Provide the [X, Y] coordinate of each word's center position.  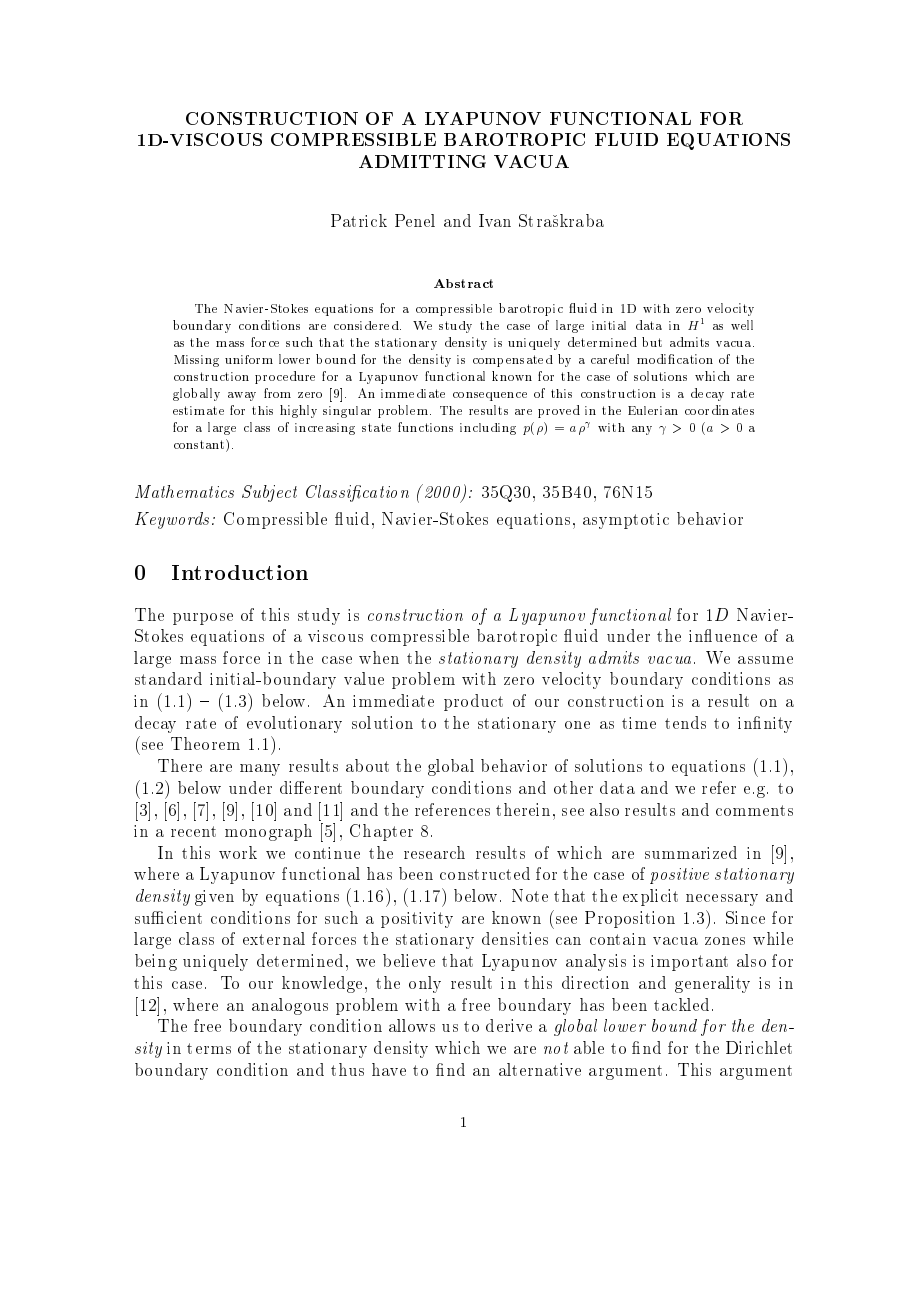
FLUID [626, 139]
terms [209, 1048]
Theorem [205, 743]
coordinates [719, 410]
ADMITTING [422, 161]
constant [200, 444]
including [488, 429]
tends [685, 722]
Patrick [359, 220]
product [473, 702]
